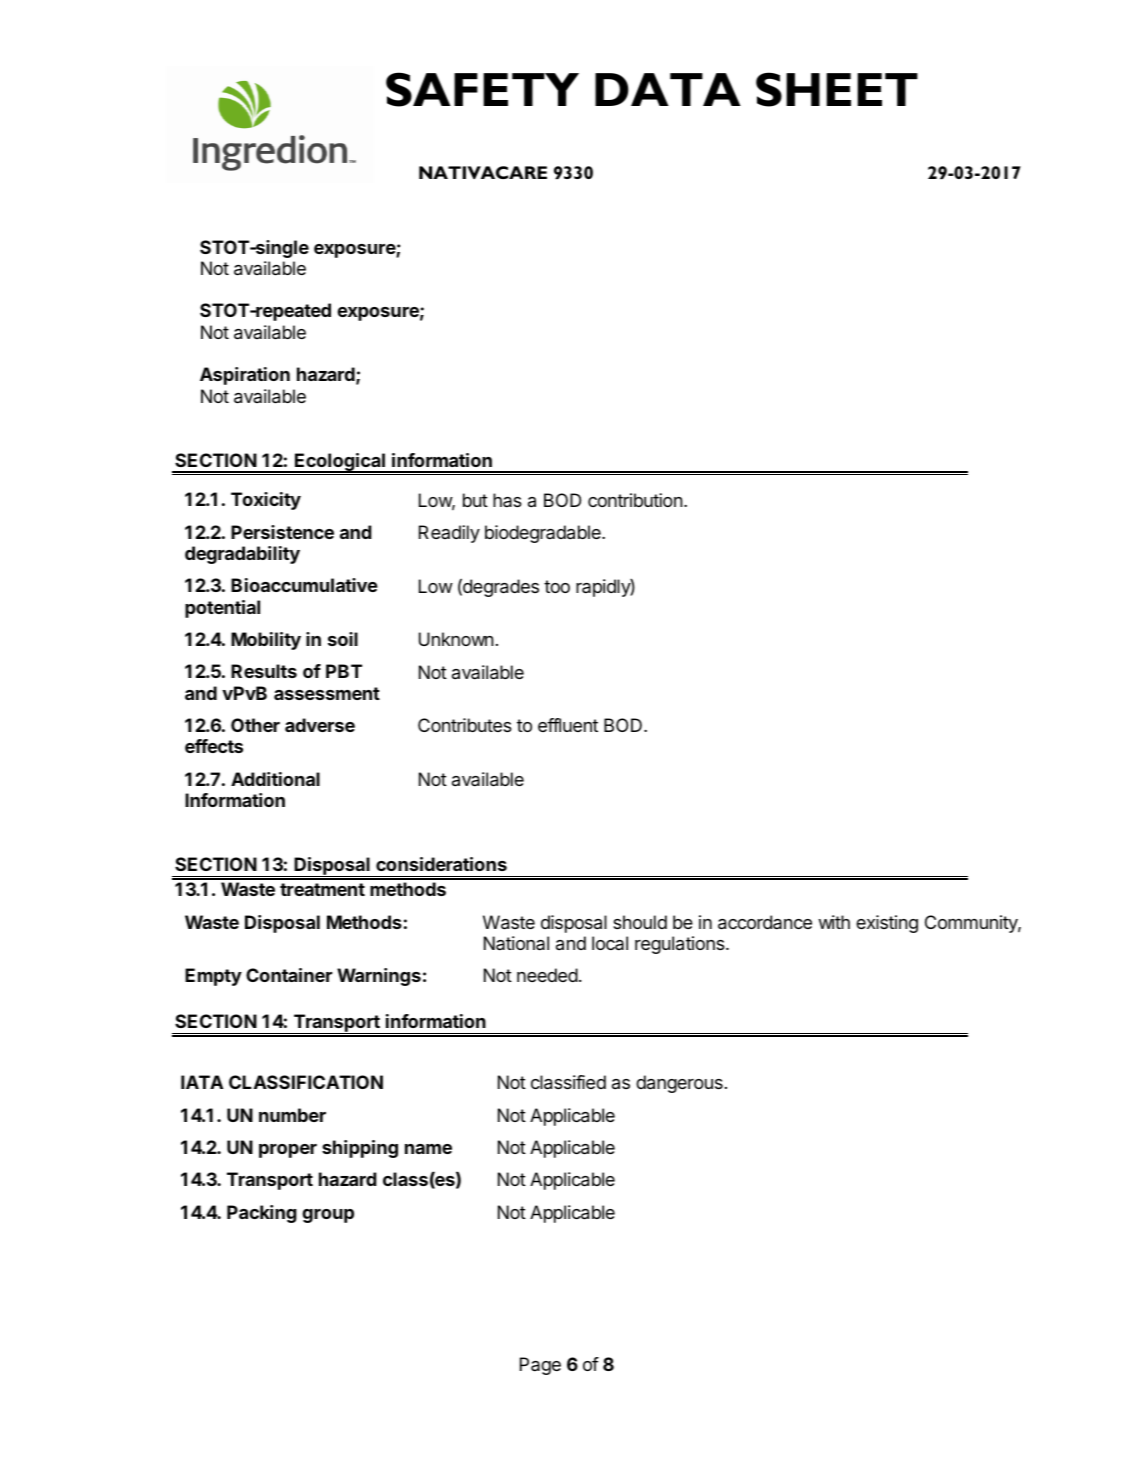 The height and width of the screenshot is (1464, 1131). Describe the element at coordinates (262, 1214) in the screenshot. I see `Packing` at that location.
